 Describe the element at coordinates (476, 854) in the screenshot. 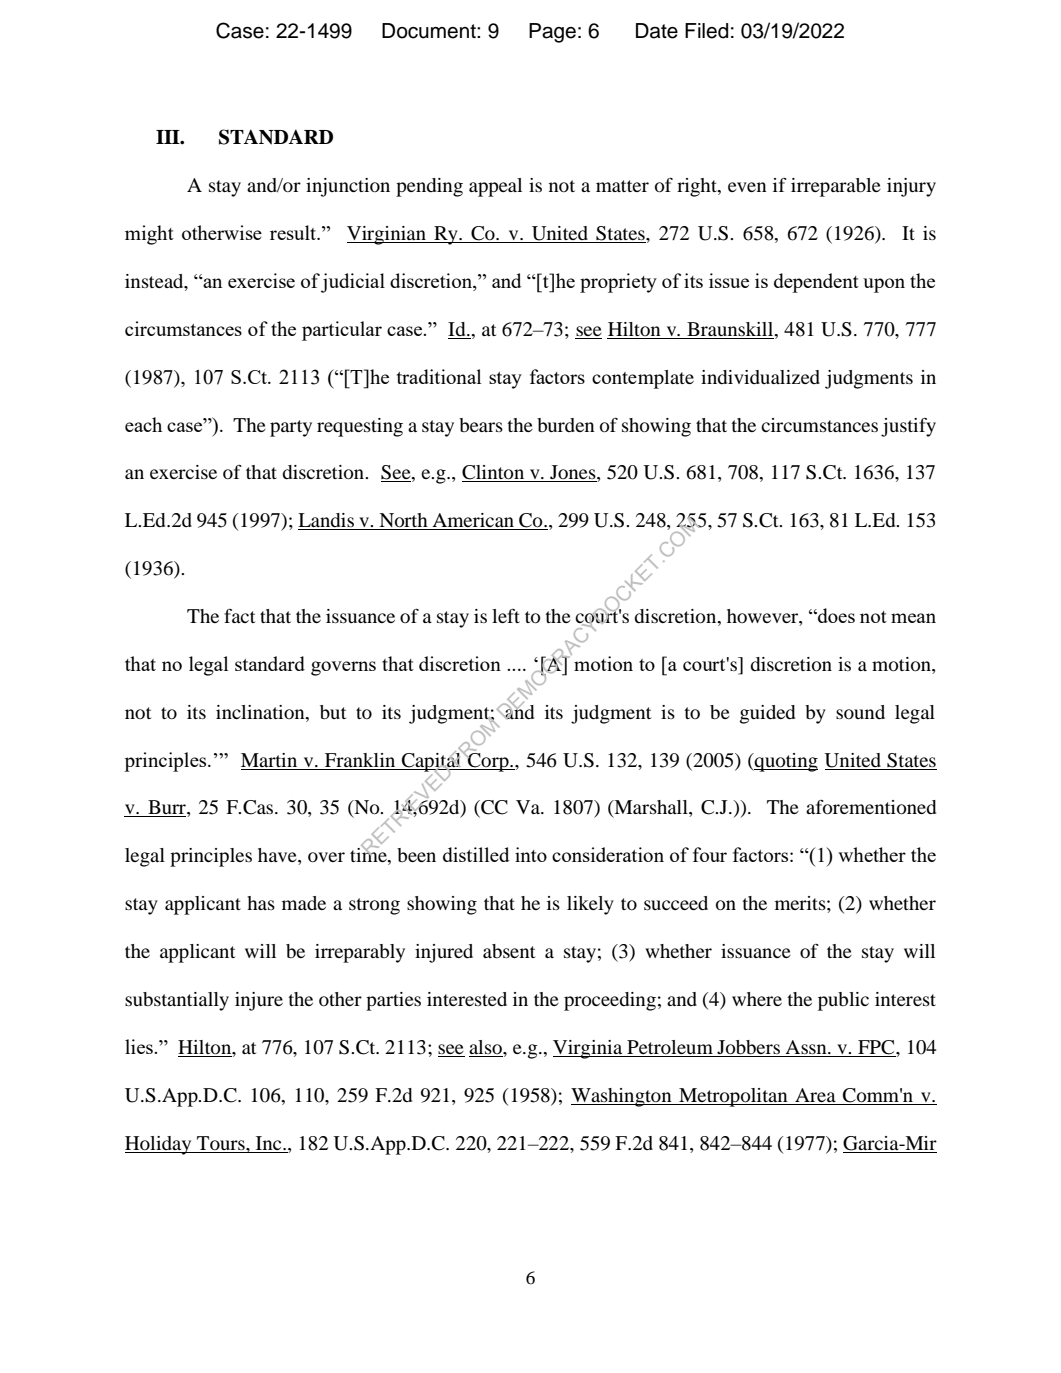

I see `distilled` at that location.
